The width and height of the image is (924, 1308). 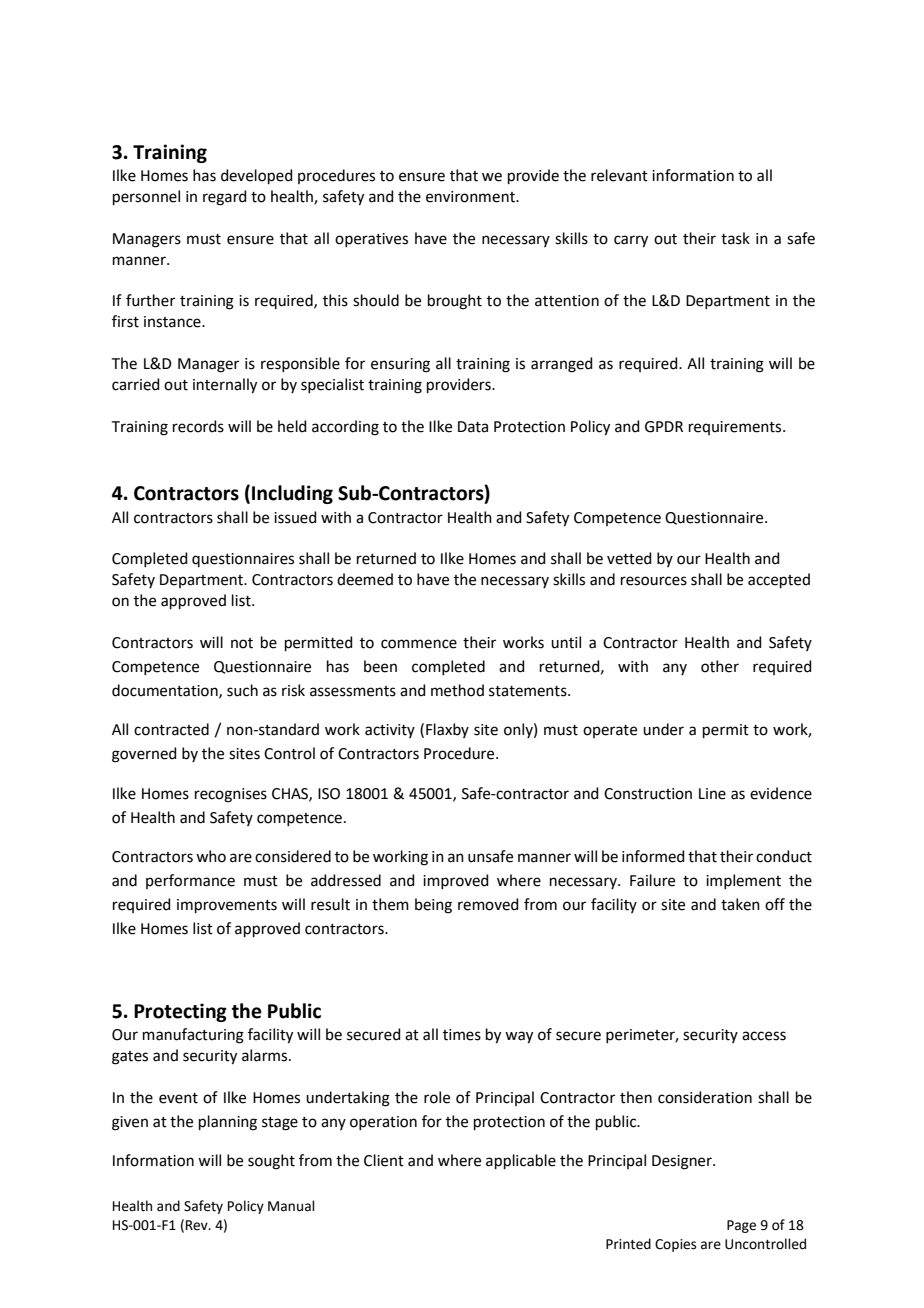 What do you see at coordinates (180, 1012) in the image?
I see `Protecting` at bounding box center [180, 1012].
